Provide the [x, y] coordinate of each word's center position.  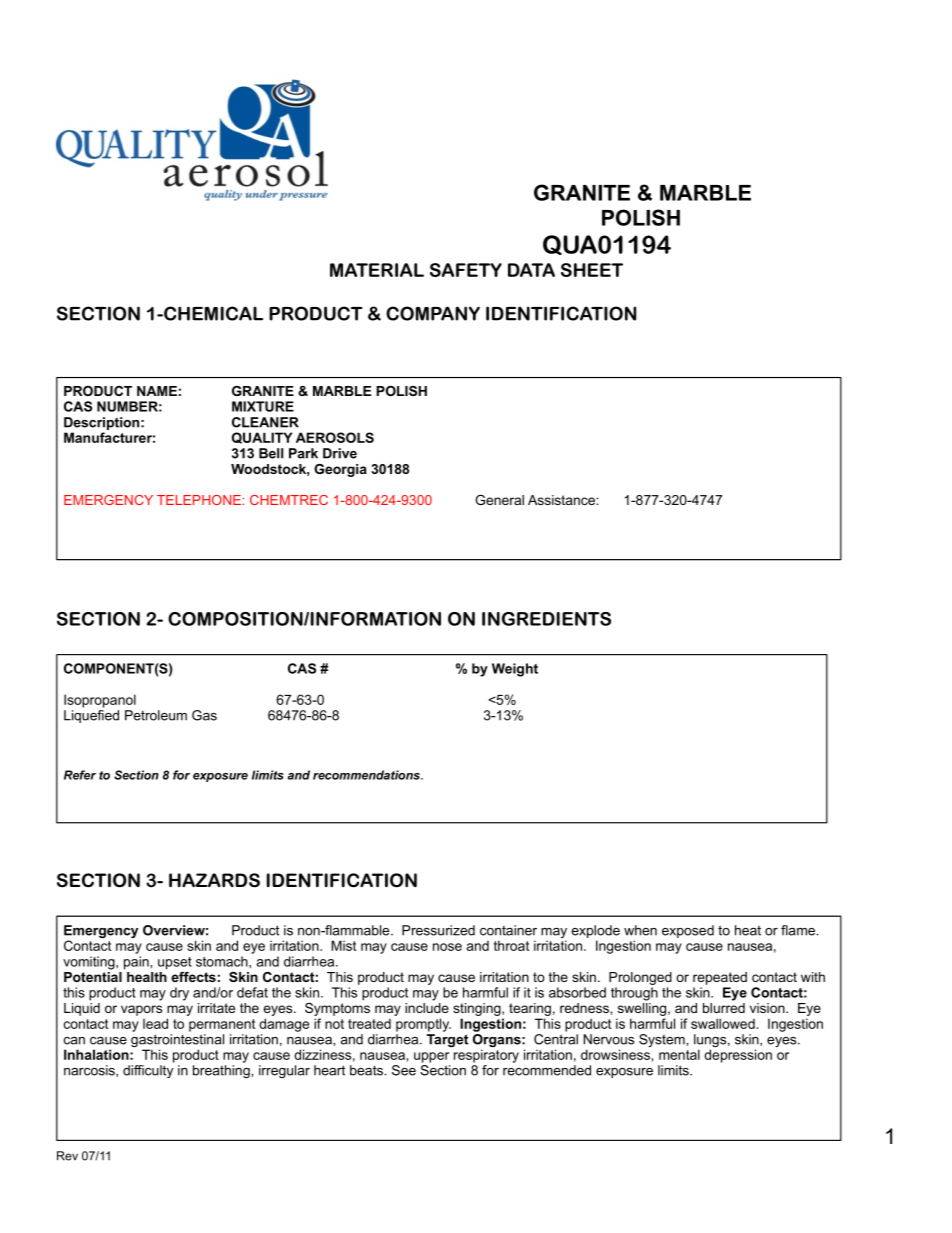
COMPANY [433, 313]
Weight [515, 670]
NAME [157, 391]
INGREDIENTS [546, 619]
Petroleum [156, 715]
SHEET [592, 270]
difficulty [148, 1071]
